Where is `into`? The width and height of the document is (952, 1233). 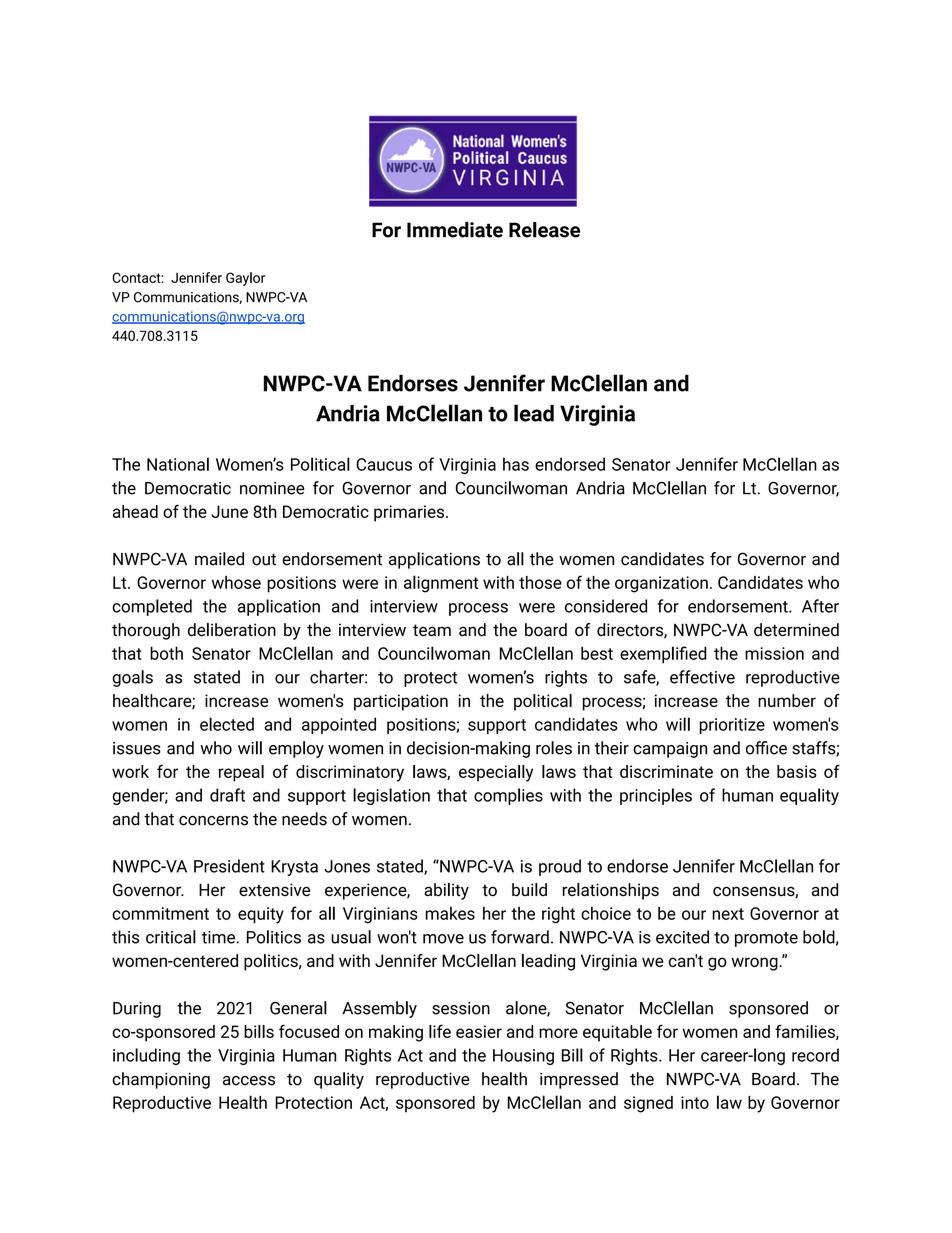
into is located at coordinates (695, 1102).
